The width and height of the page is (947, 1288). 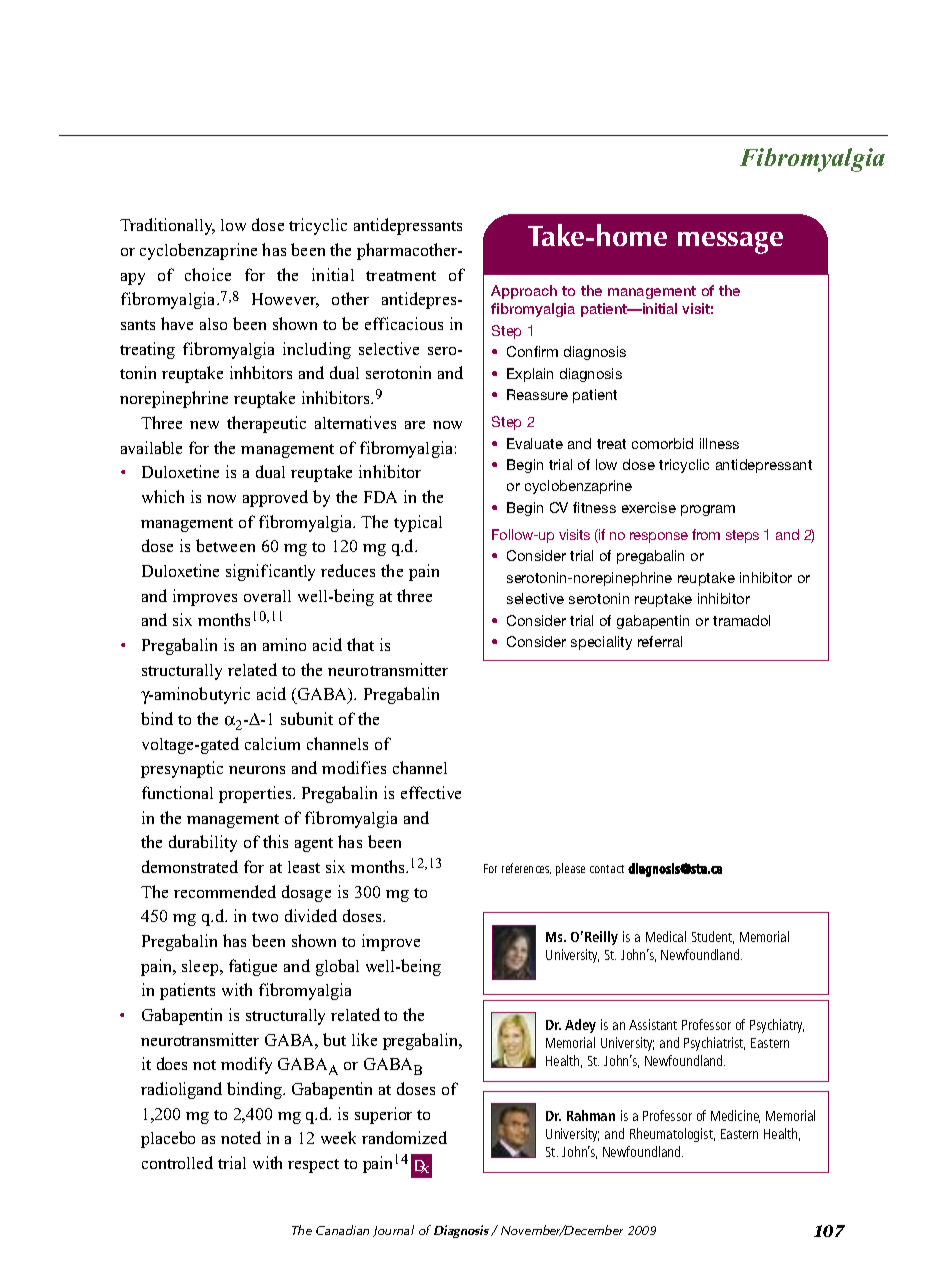 What do you see at coordinates (660, 641) in the page?
I see `referral` at bounding box center [660, 641].
